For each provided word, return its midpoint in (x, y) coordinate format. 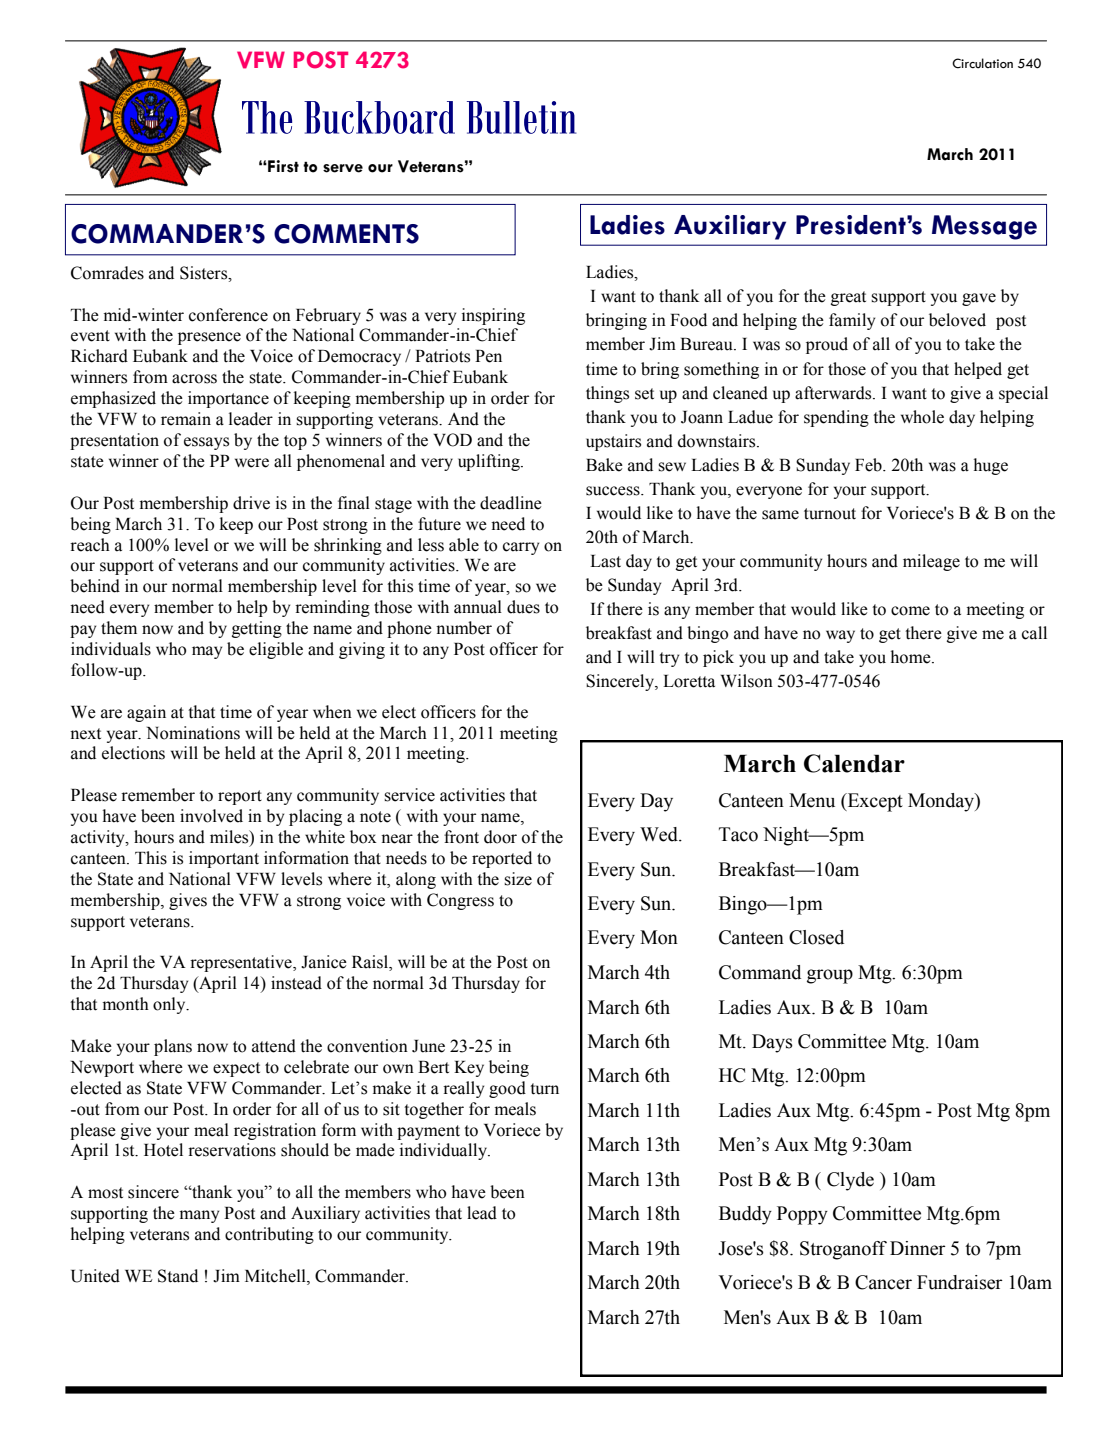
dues (523, 607)
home (912, 657)
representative (242, 963)
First (282, 166)
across (194, 379)
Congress (460, 901)
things (607, 394)
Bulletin (521, 117)
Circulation (982, 63)
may (207, 652)
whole (922, 417)
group (830, 976)
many (199, 1216)
